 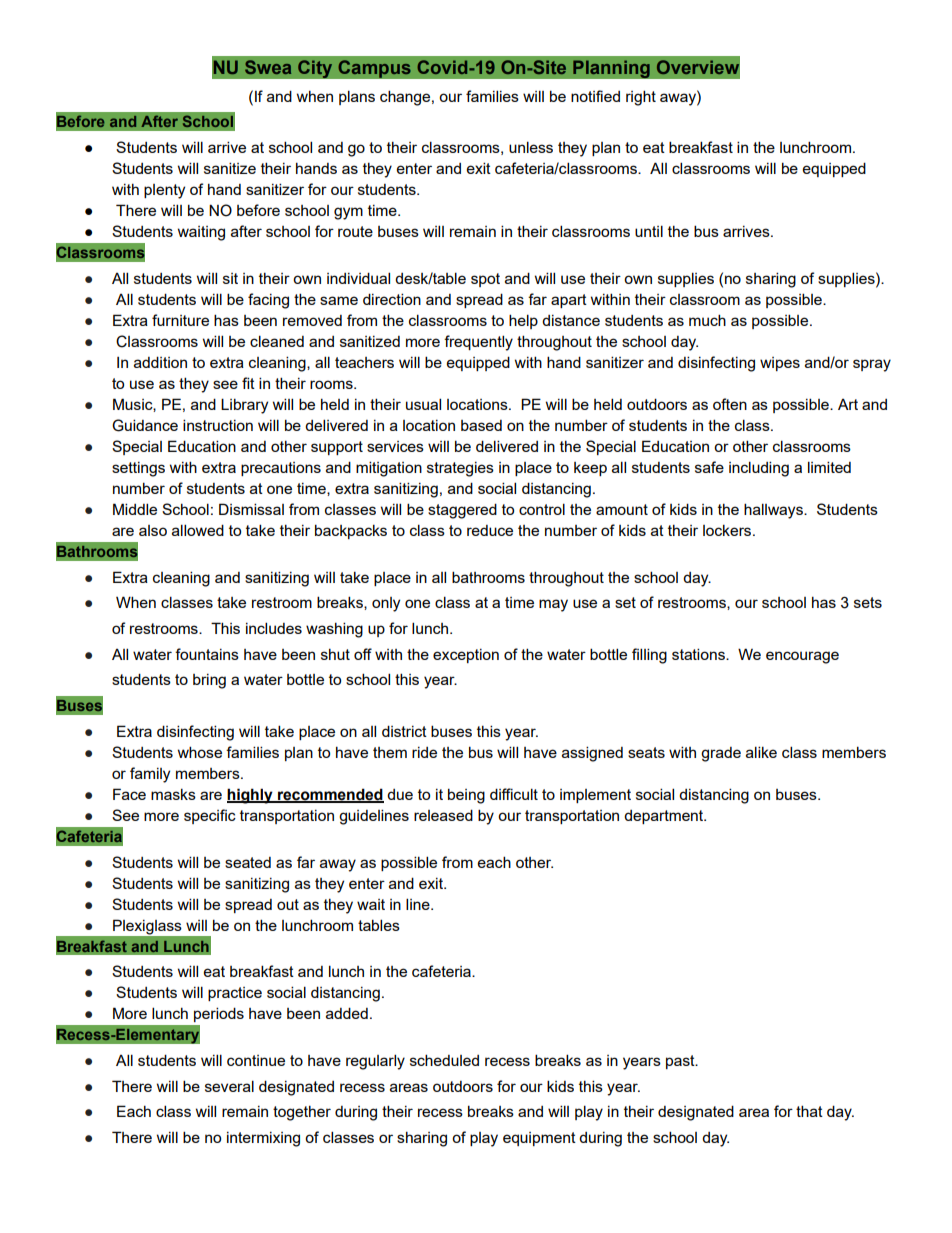 I want to click on right, so click(x=641, y=98).
